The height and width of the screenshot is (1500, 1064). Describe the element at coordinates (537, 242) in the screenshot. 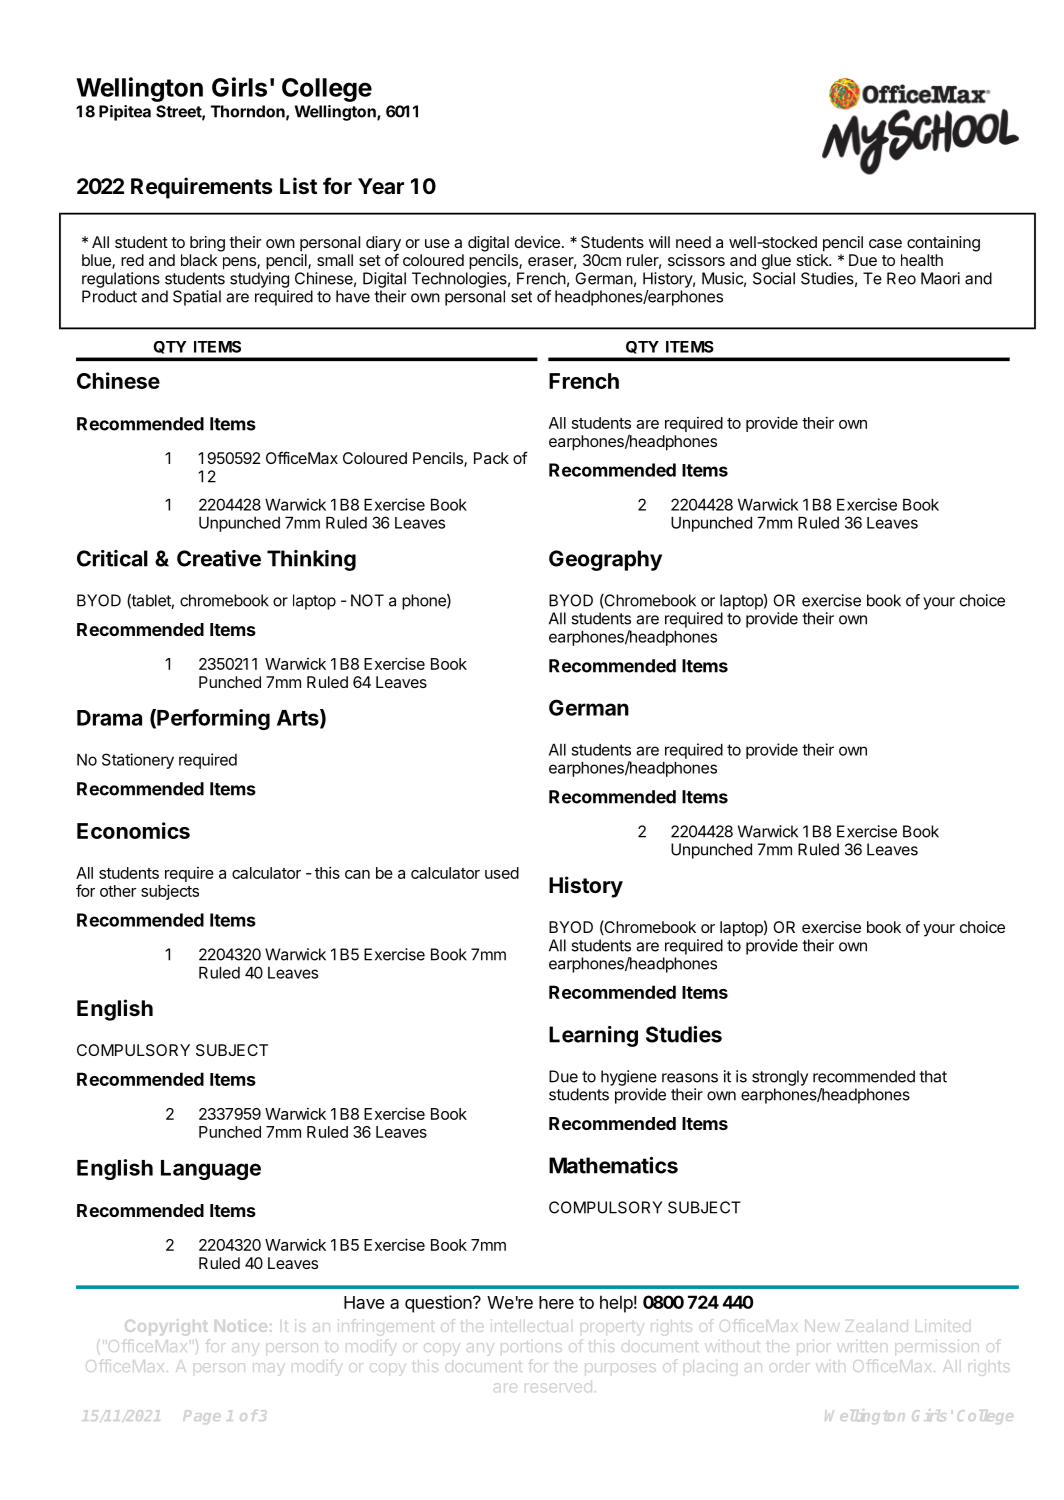

I see `device` at that location.
